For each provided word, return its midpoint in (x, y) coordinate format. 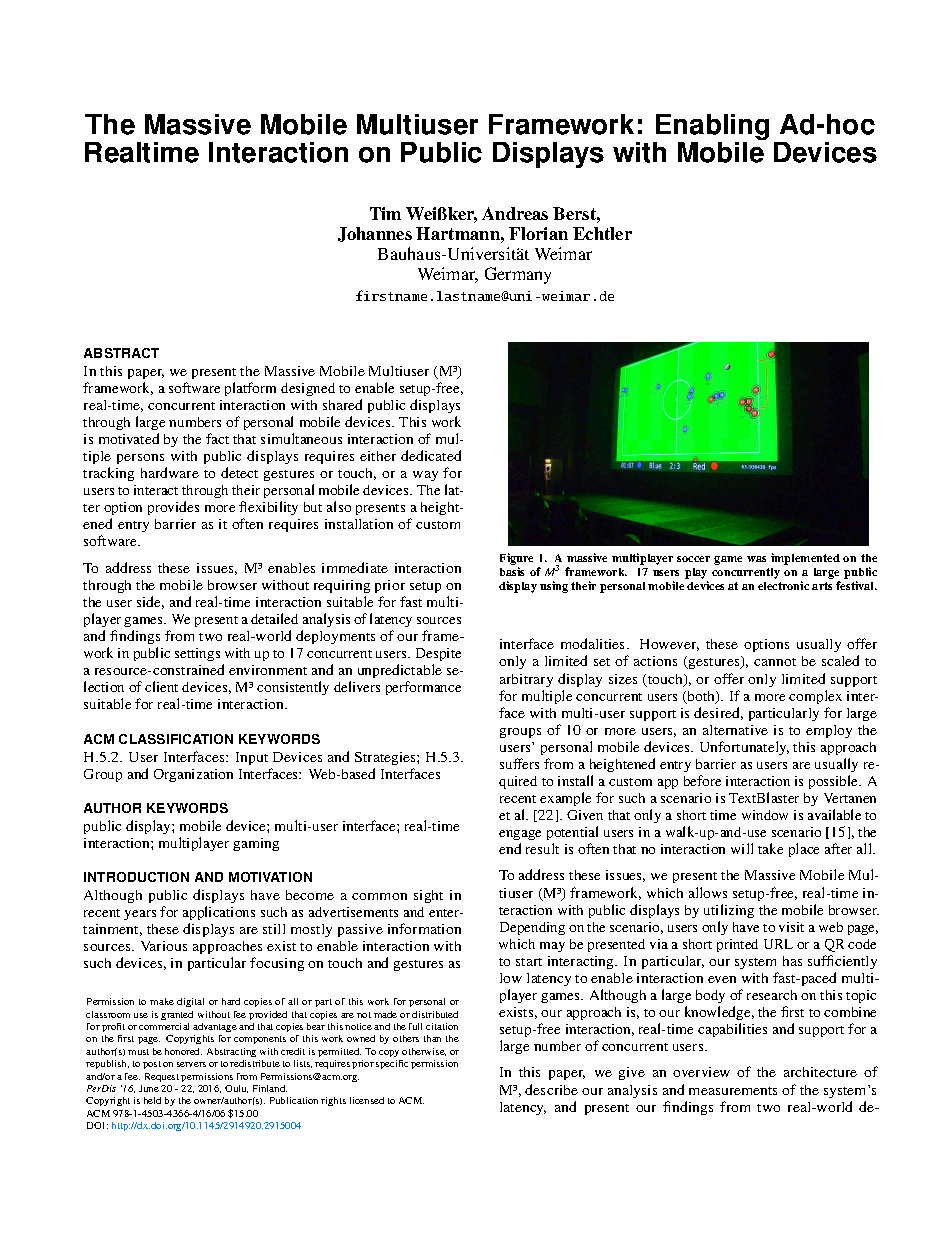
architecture (820, 1072)
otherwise (424, 1052)
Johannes (375, 234)
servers (191, 1064)
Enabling (711, 128)
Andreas (515, 213)
